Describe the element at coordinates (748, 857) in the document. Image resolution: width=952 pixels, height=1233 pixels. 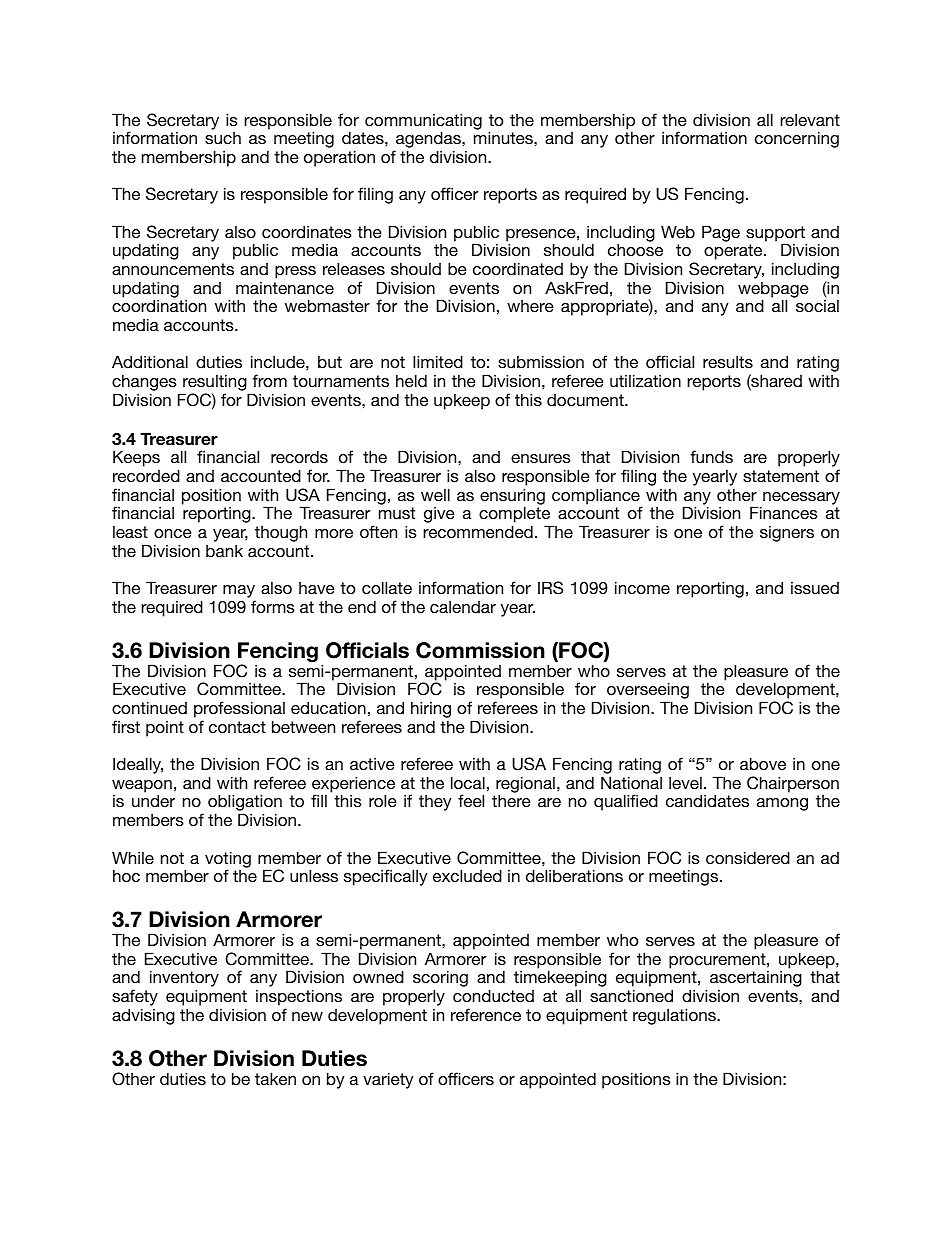
I see `considered` at that location.
